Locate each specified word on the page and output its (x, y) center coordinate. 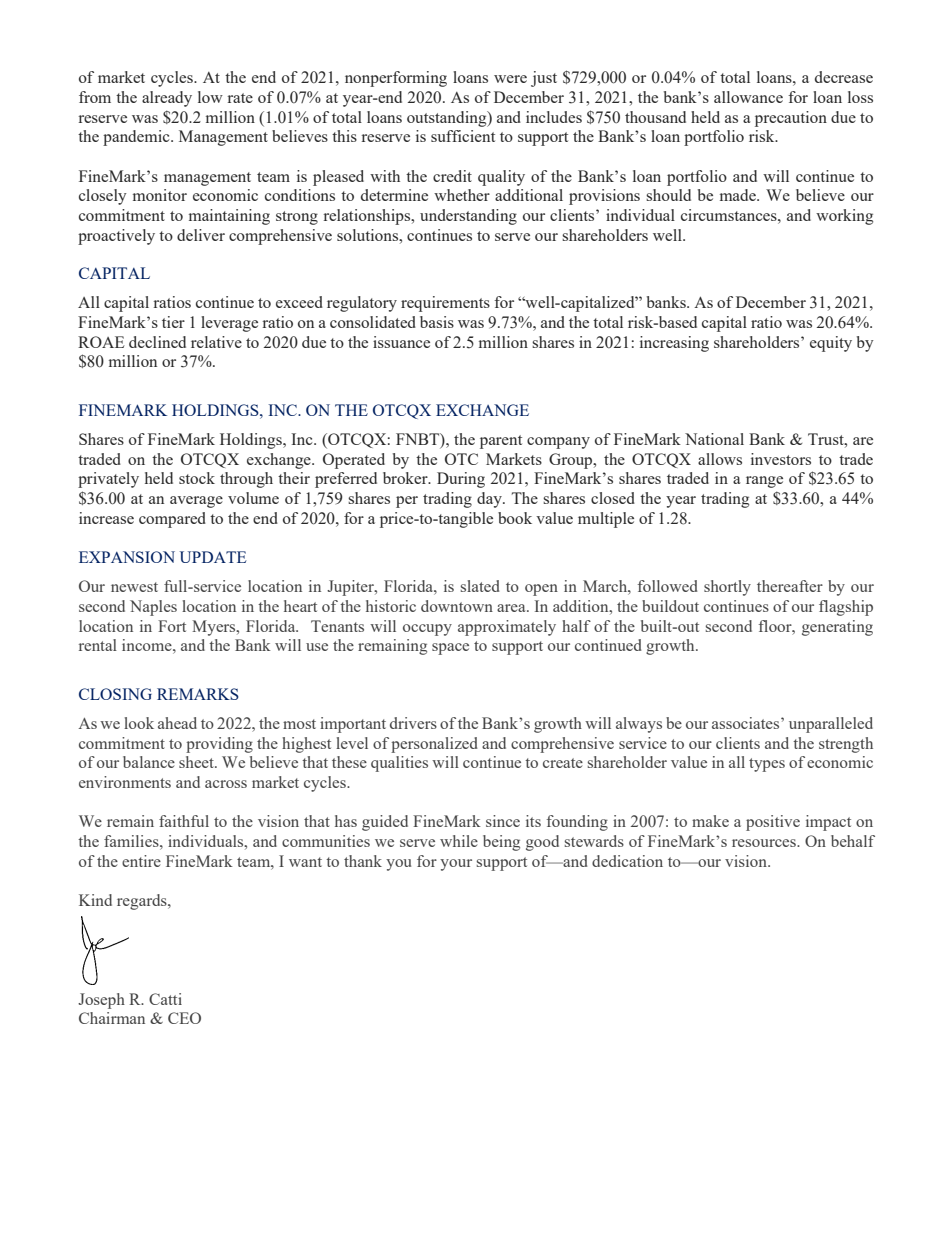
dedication (627, 861)
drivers (413, 723)
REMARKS (198, 694)
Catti (165, 999)
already (167, 99)
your (456, 865)
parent (501, 442)
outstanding (448, 119)
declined (157, 342)
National (714, 439)
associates (747, 723)
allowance (748, 97)
